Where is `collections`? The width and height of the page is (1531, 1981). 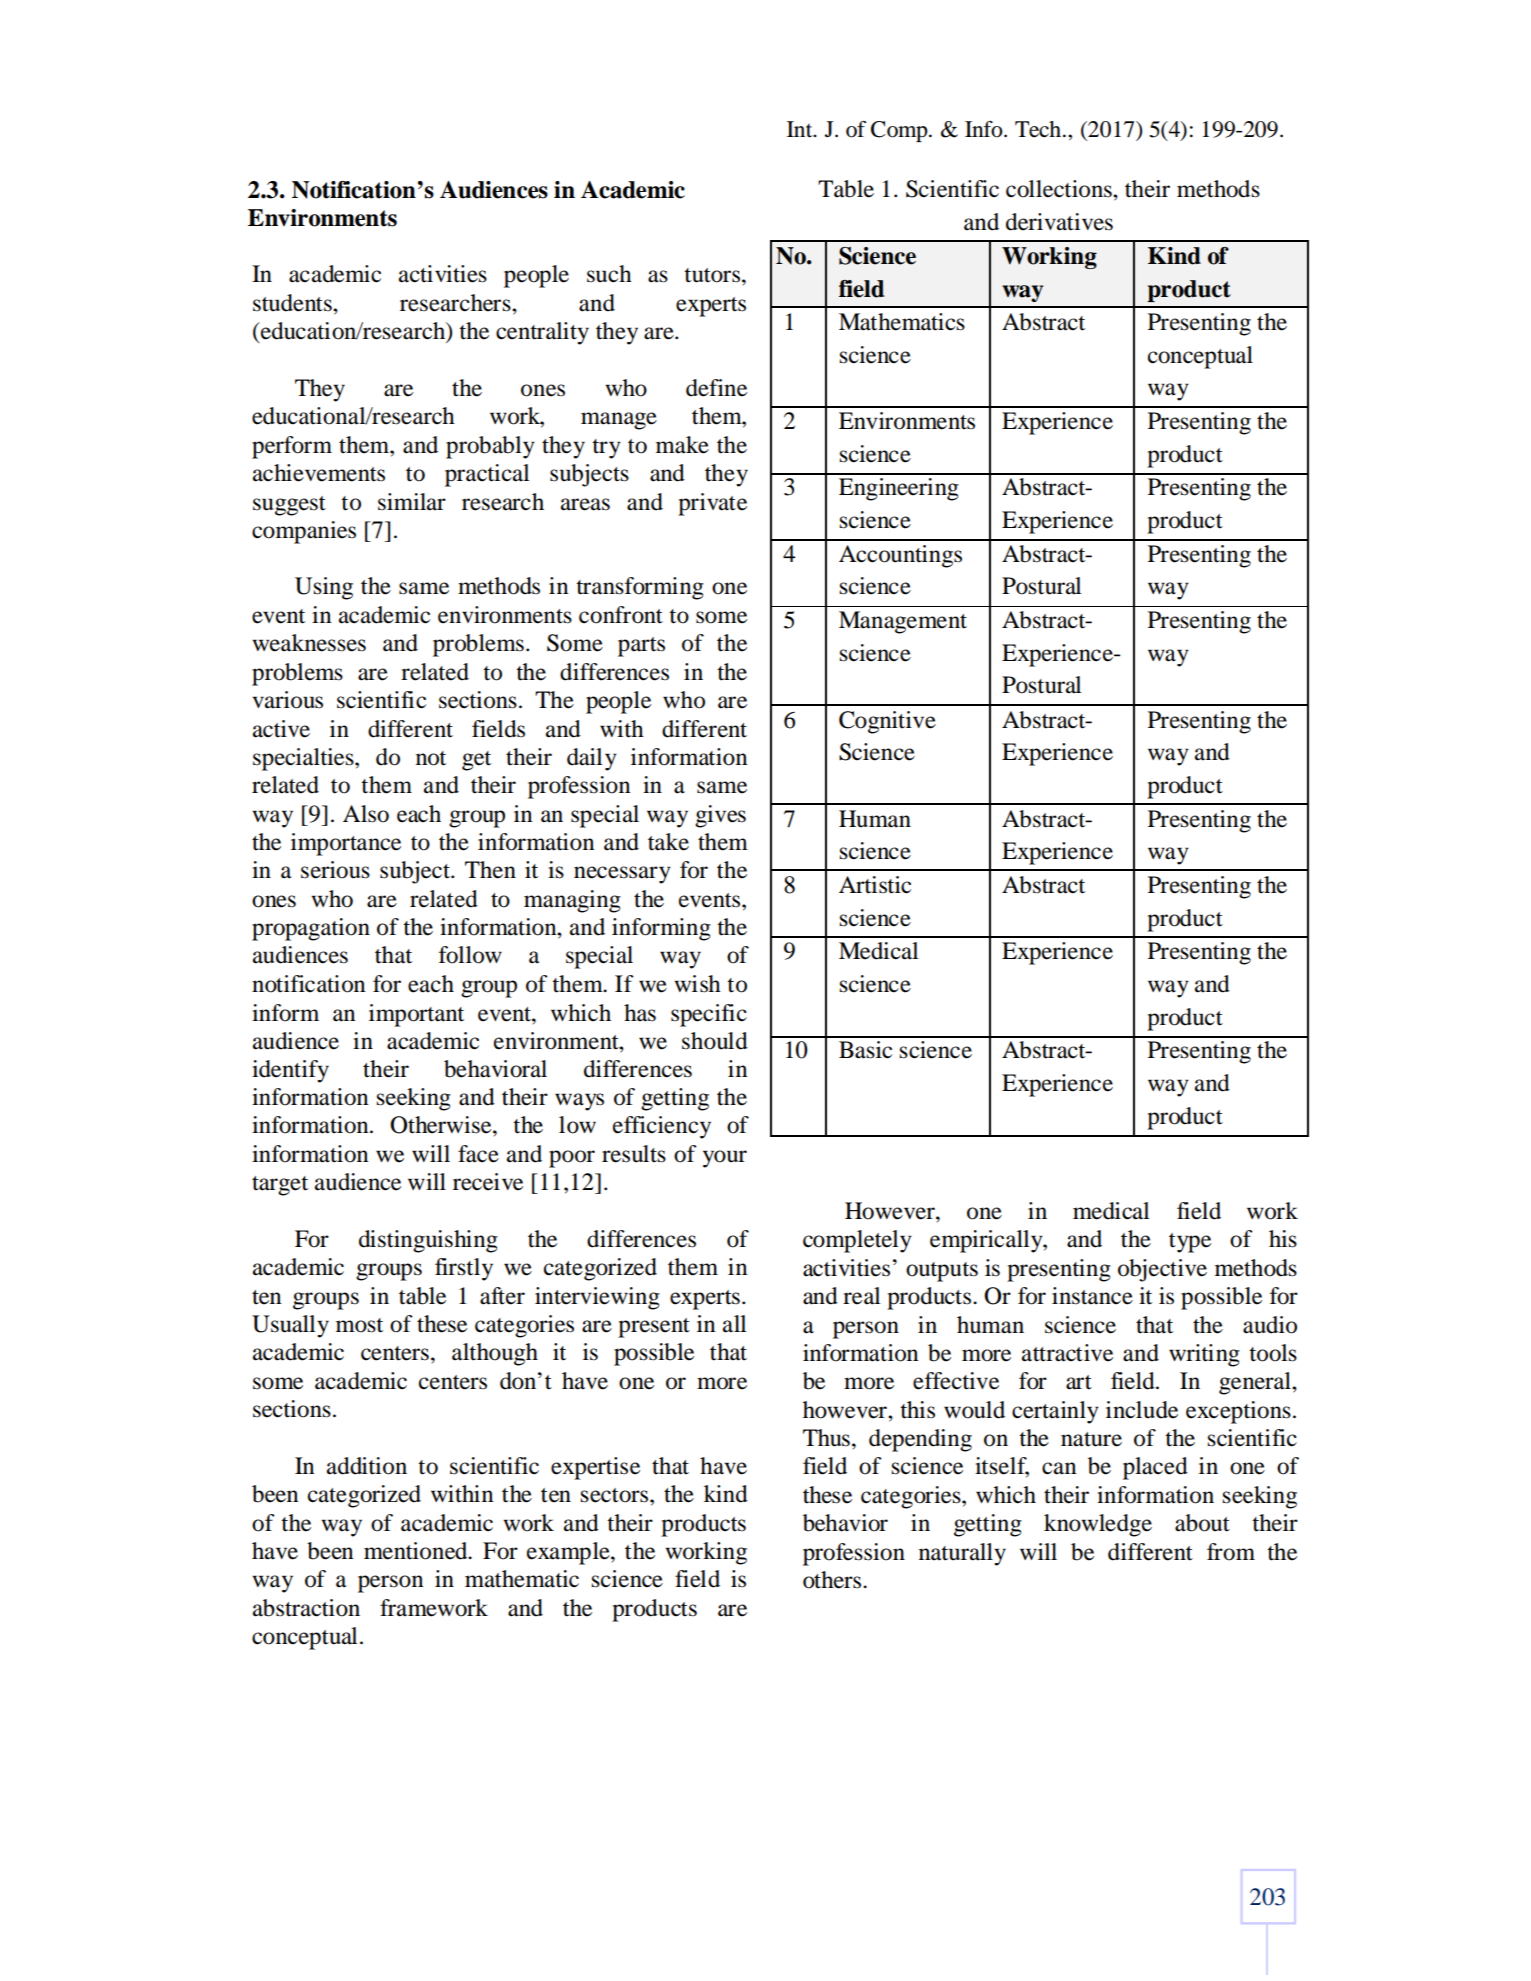
collections is located at coordinates (1060, 189).
